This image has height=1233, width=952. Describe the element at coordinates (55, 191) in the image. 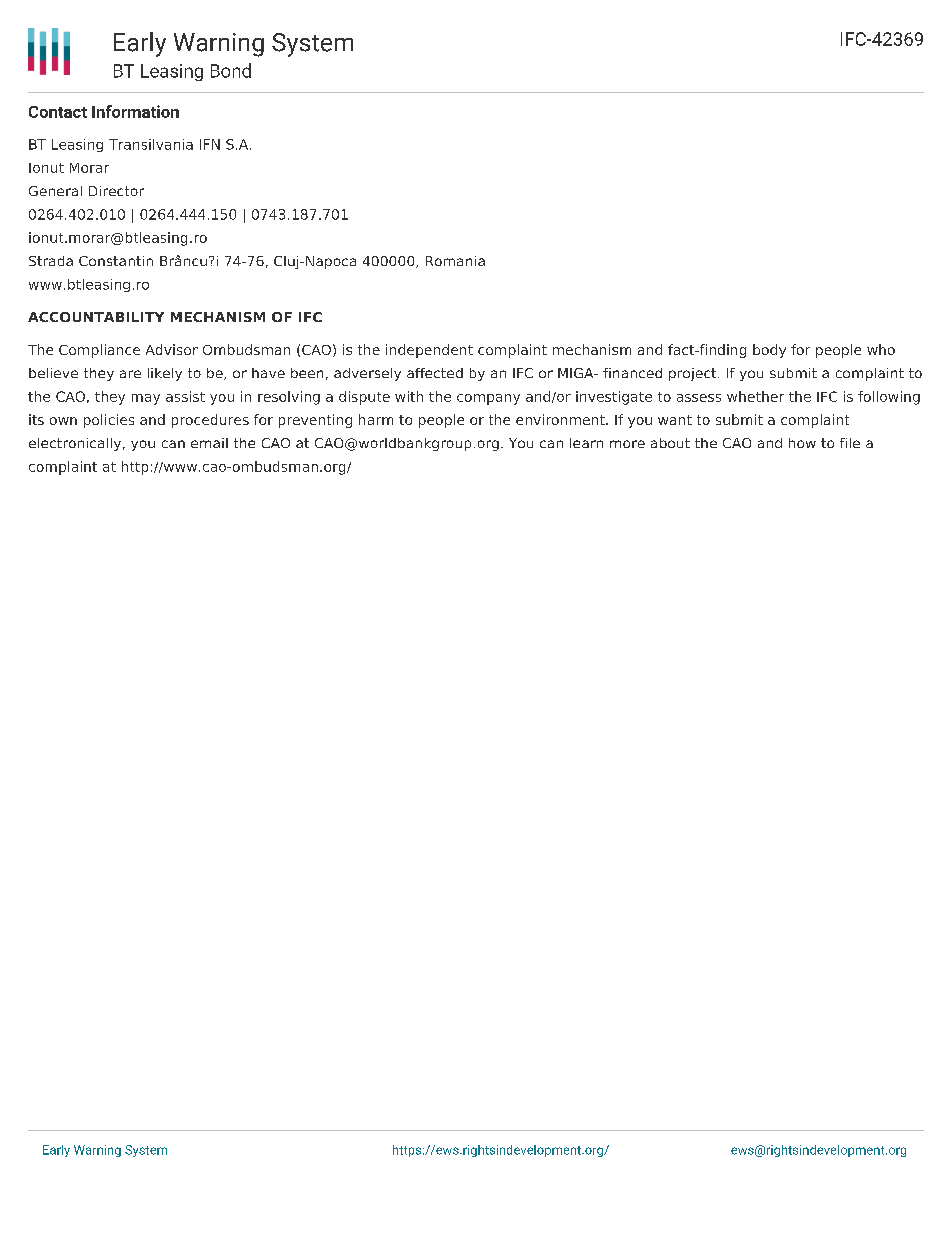

I see `General` at that location.
